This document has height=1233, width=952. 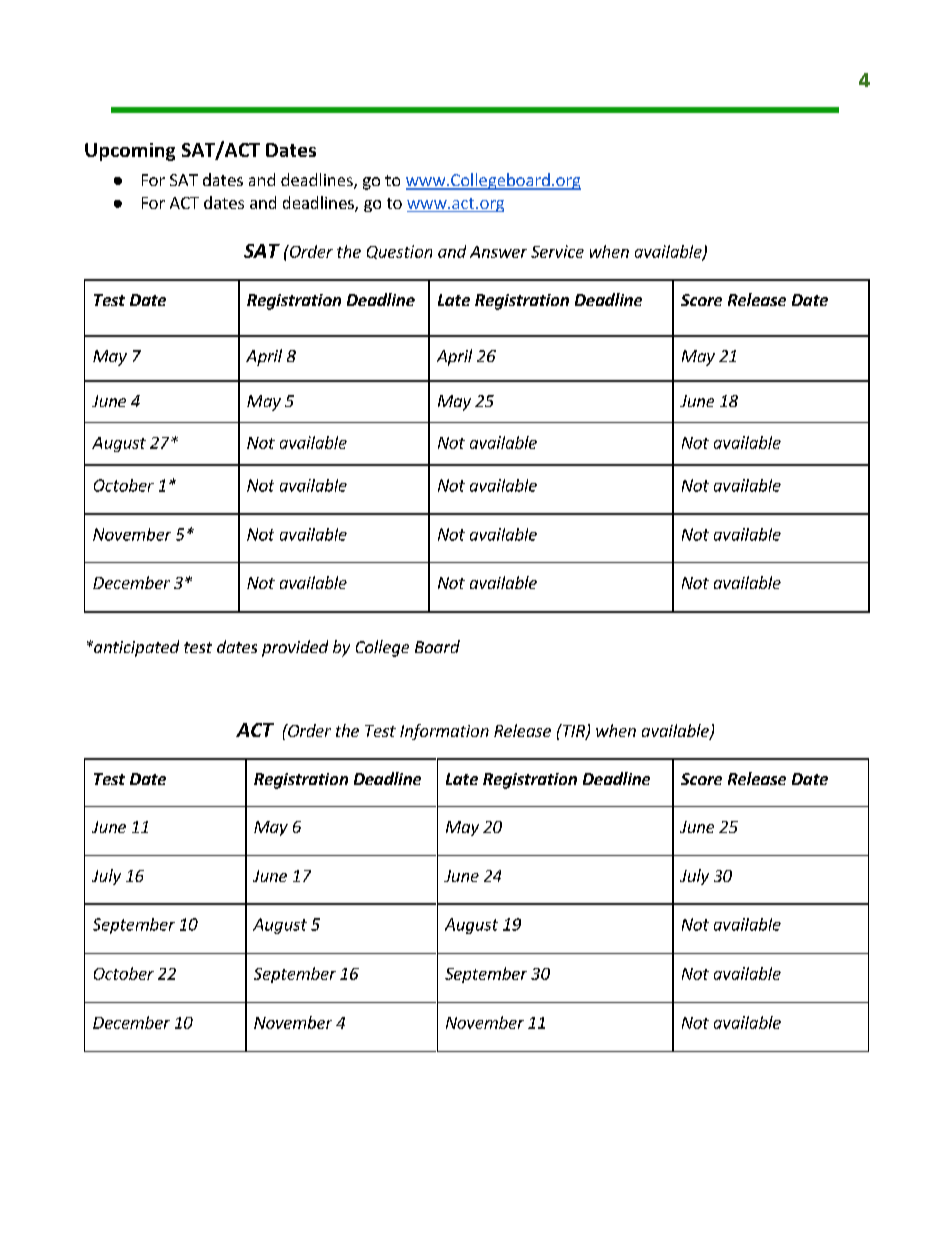 I want to click on Upcoming, so click(x=130, y=152).
